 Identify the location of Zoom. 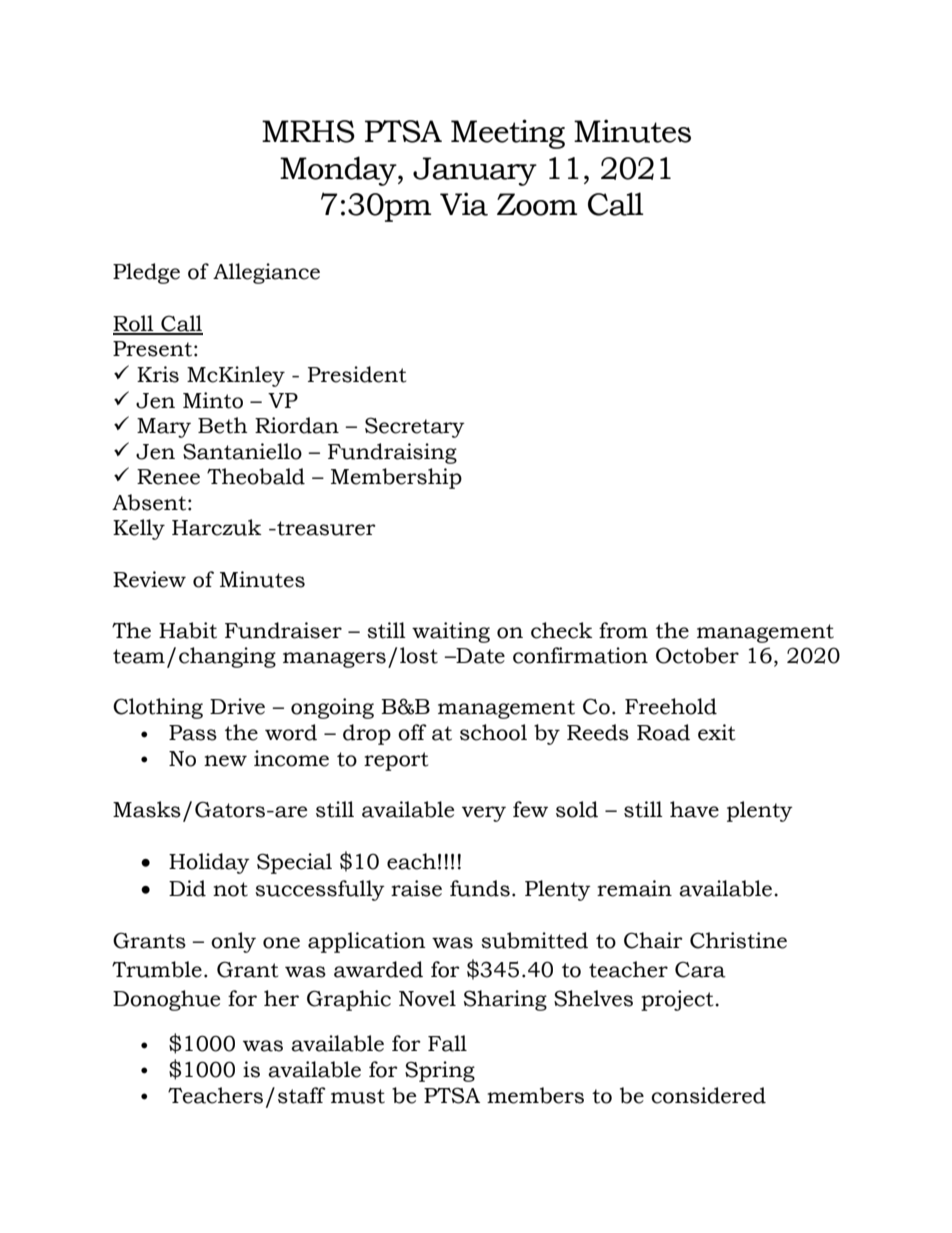
(537, 204).
